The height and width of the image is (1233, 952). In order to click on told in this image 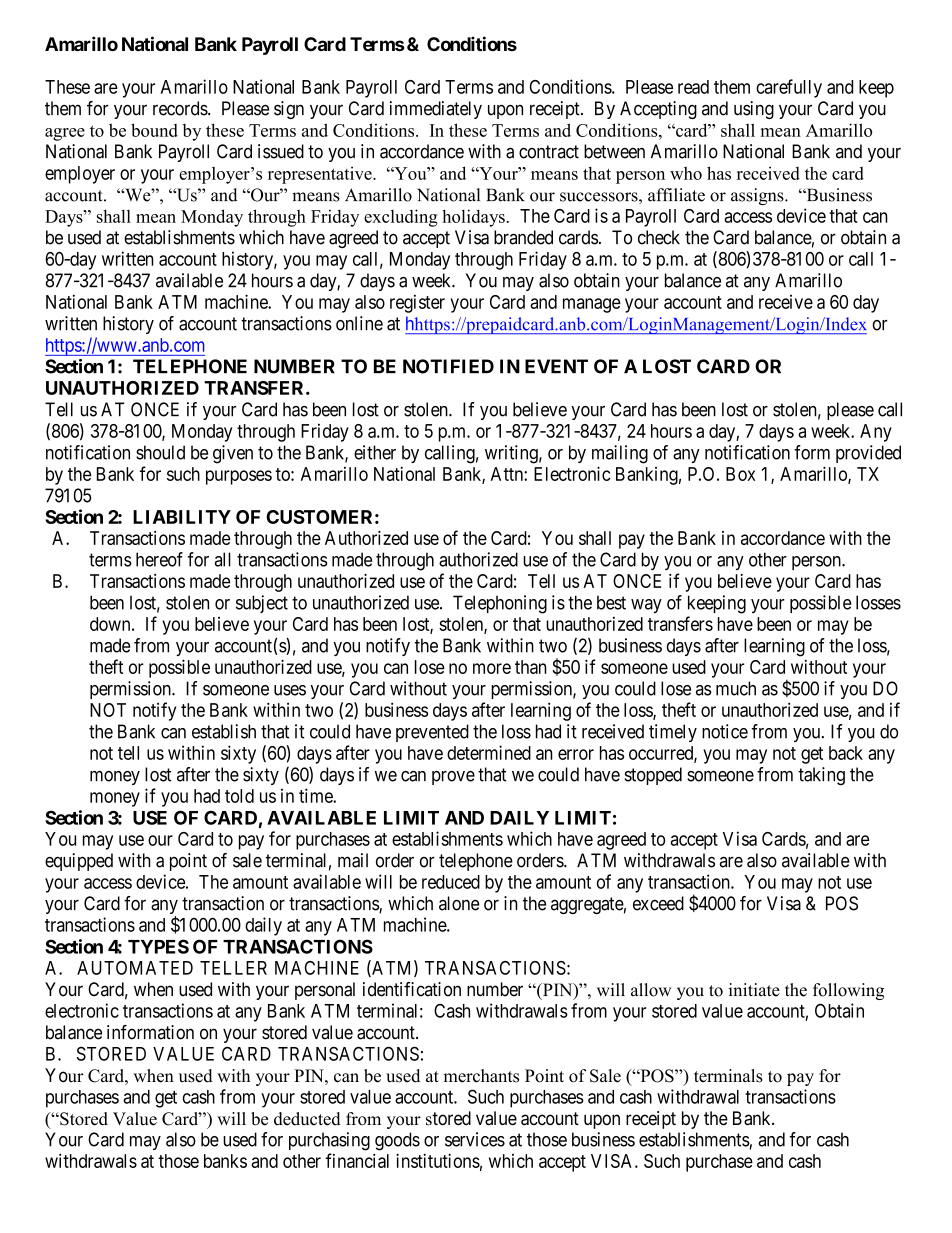, I will do `click(239, 796)`.
